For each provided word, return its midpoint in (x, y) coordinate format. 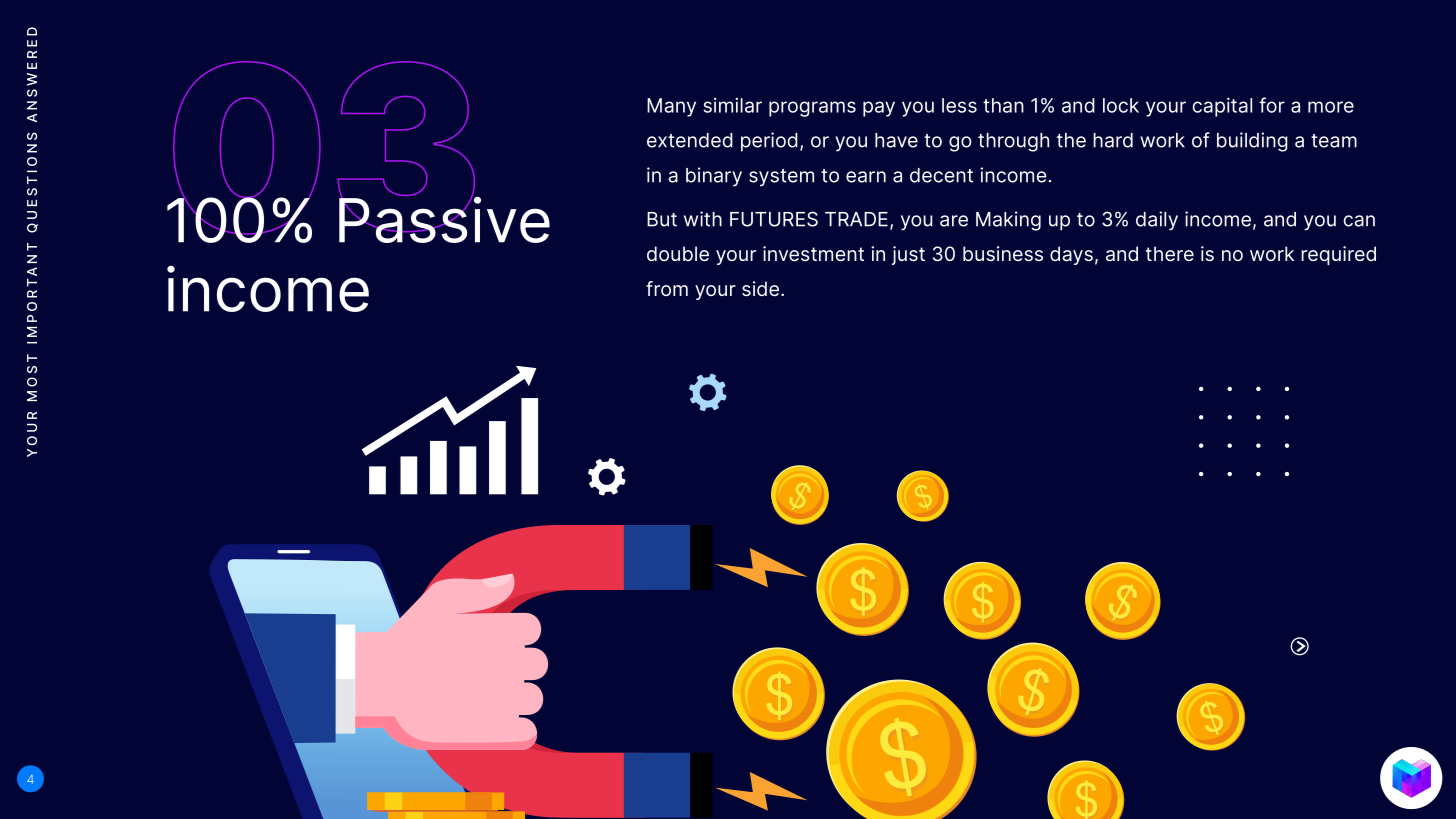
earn (866, 177)
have (896, 140)
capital (1222, 107)
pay (879, 109)
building (1252, 142)
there (1170, 253)
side (762, 288)
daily (1157, 221)
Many (671, 107)
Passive (444, 218)
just (908, 255)
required (1338, 255)
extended (690, 140)
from (667, 288)
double (678, 253)
